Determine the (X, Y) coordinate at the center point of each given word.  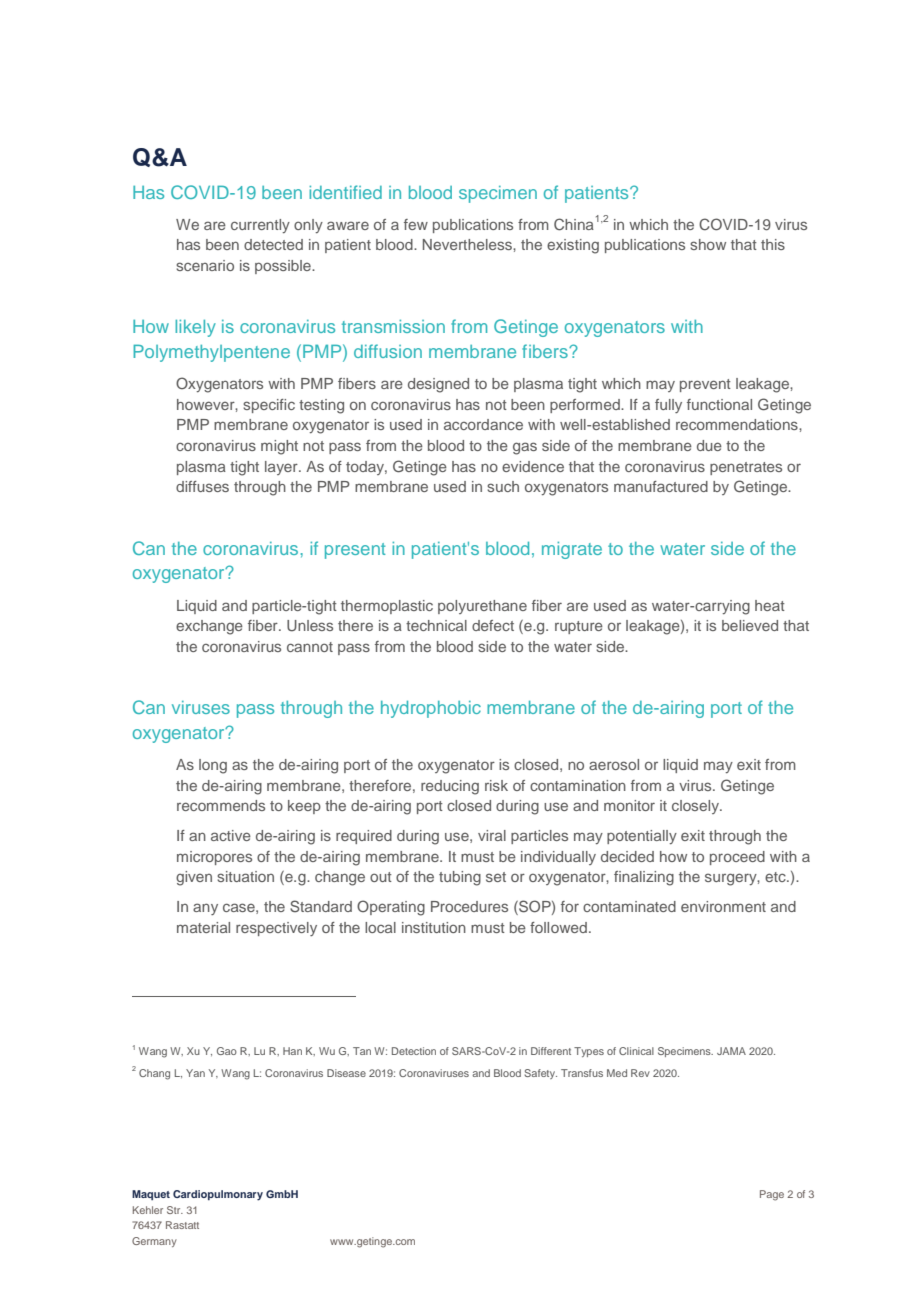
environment (723, 906)
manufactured (661, 486)
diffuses (202, 486)
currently (260, 226)
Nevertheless (468, 244)
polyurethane (482, 607)
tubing (460, 878)
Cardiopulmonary (218, 1195)
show (708, 244)
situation (245, 876)
